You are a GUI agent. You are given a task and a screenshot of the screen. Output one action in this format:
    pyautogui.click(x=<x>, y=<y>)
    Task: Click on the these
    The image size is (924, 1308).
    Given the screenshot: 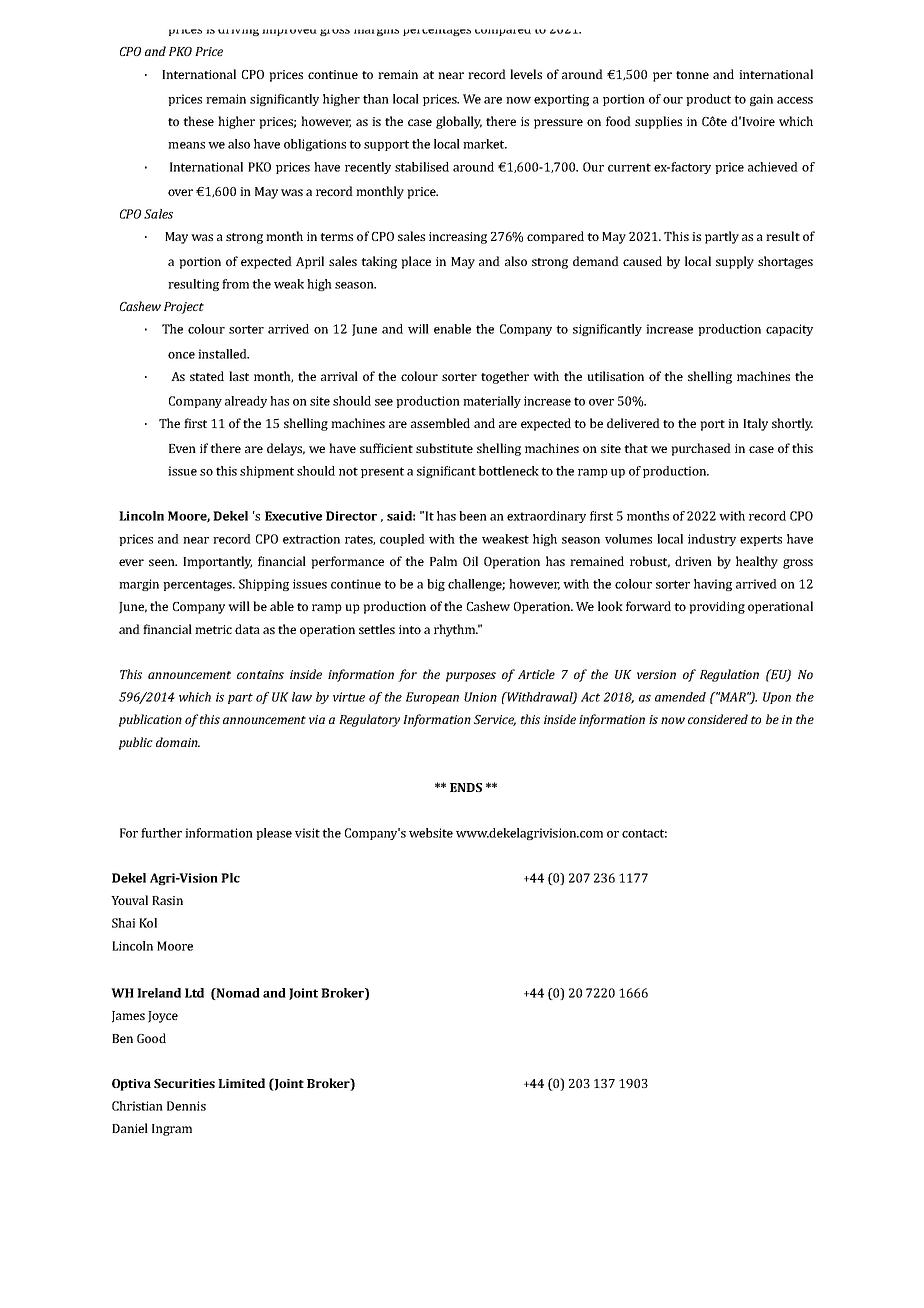 What is the action you would take?
    pyautogui.click(x=198, y=121)
